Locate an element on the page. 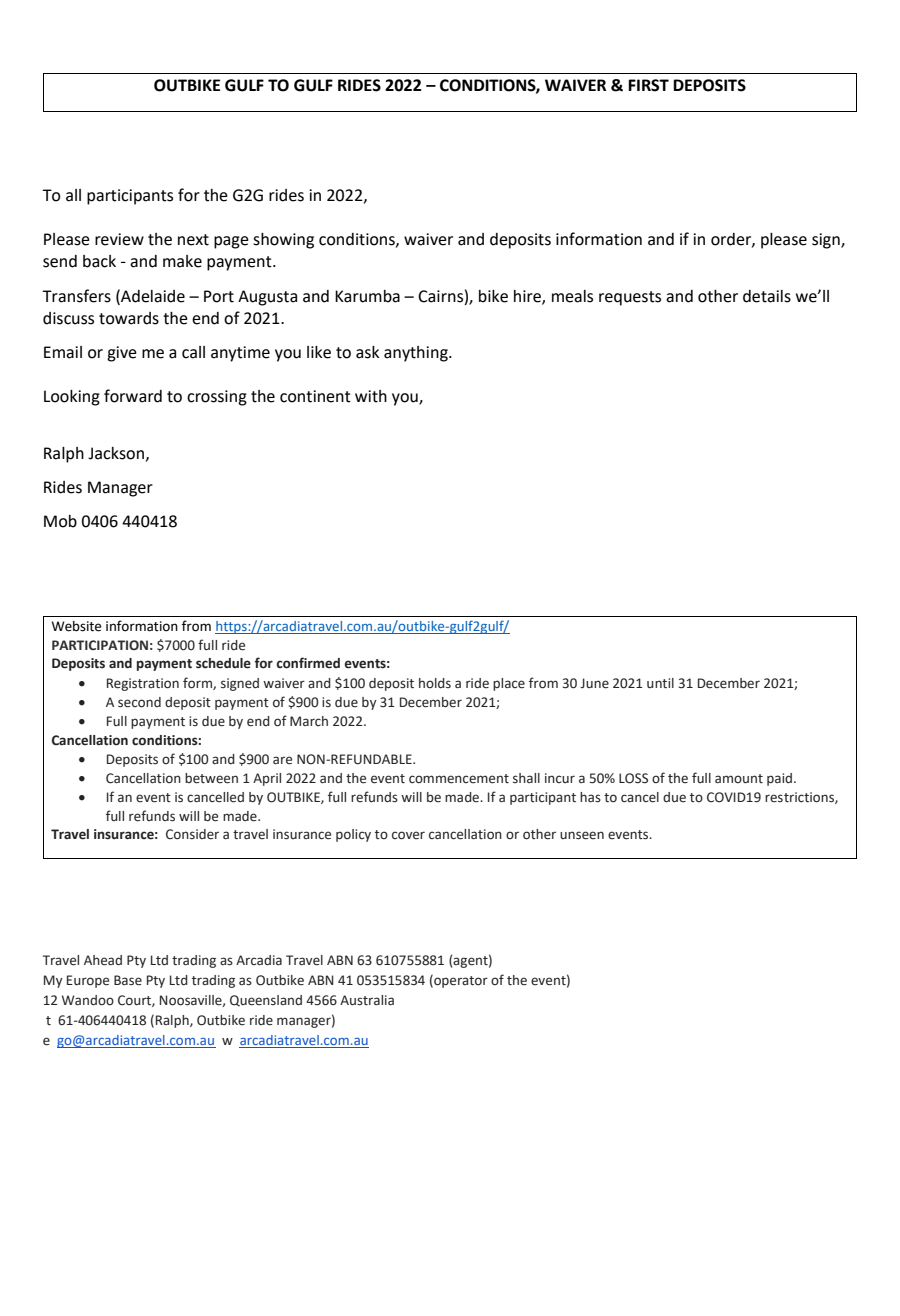  Base is located at coordinates (128, 980).
